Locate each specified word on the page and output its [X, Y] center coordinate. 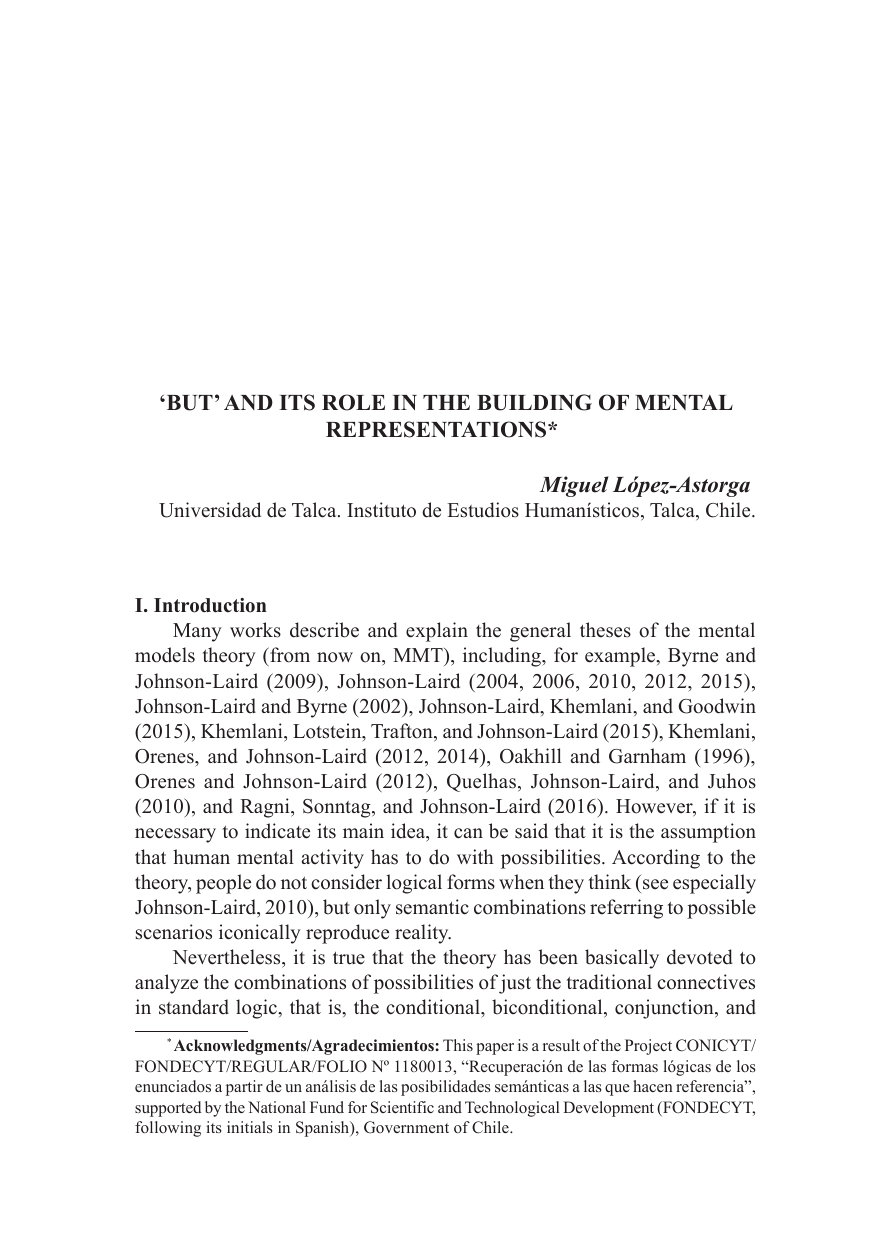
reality [423, 934]
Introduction [210, 605]
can [468, 833]
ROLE [353, 402]
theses [605, 630]
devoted [700, 957]
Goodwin [717, 706]
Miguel [574, 486]
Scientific [402, 1107]
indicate [277, 831]
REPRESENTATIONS [437, 429]
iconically [260, 934]
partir [244, 1088]
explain [437, 632]
